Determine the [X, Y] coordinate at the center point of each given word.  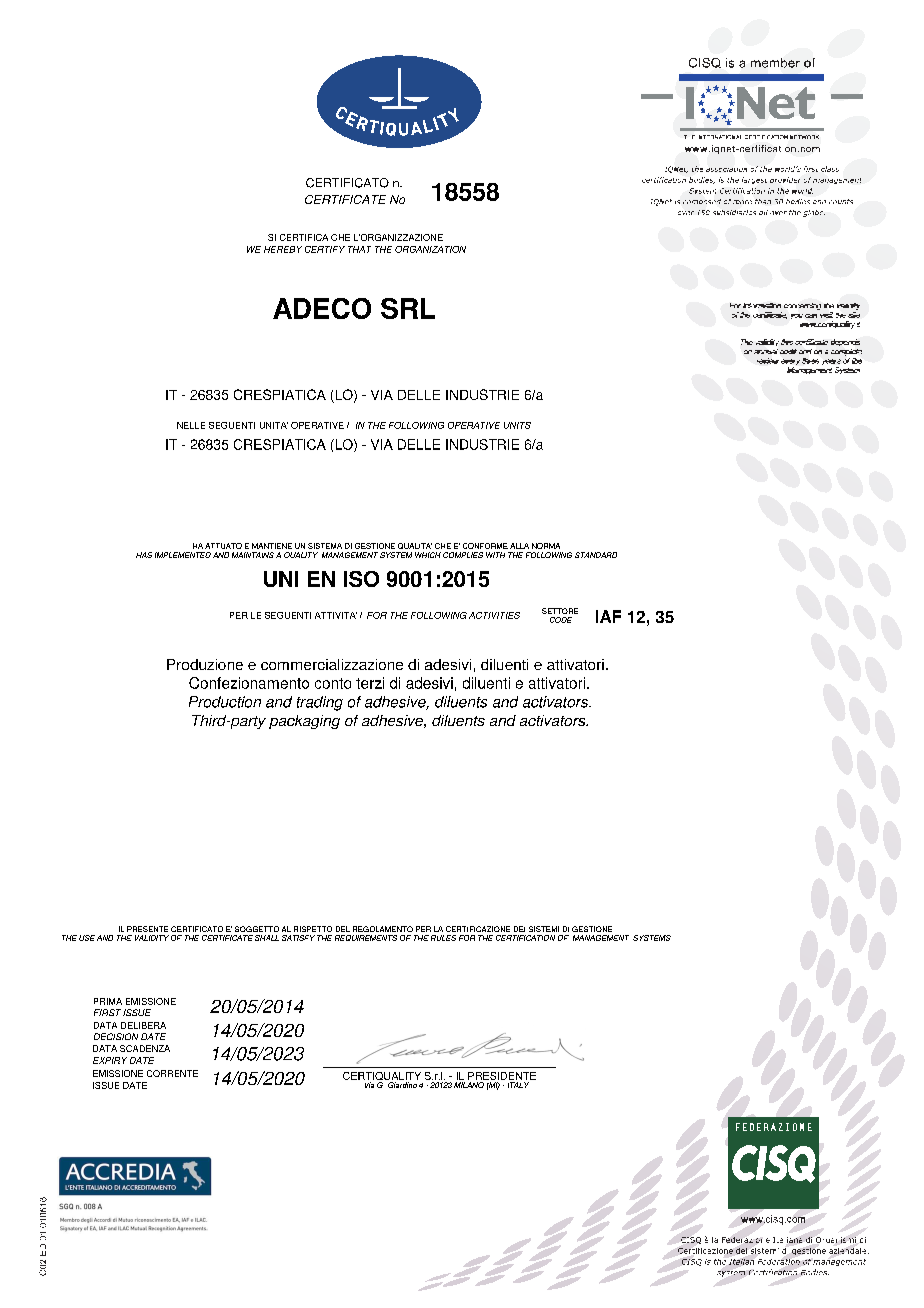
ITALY [518, 1085]
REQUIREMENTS [366, 938]
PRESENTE [147, 929]
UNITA [274, 425]
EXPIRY [110, 1060]
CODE [561, 620]
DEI [519, 929]
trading [320, 703]
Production [225, 702]
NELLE [191, 425]
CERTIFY [325, 249]
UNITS [517, 425]
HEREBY [283, 249]
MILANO [469, 1085]
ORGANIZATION [430, 249]
